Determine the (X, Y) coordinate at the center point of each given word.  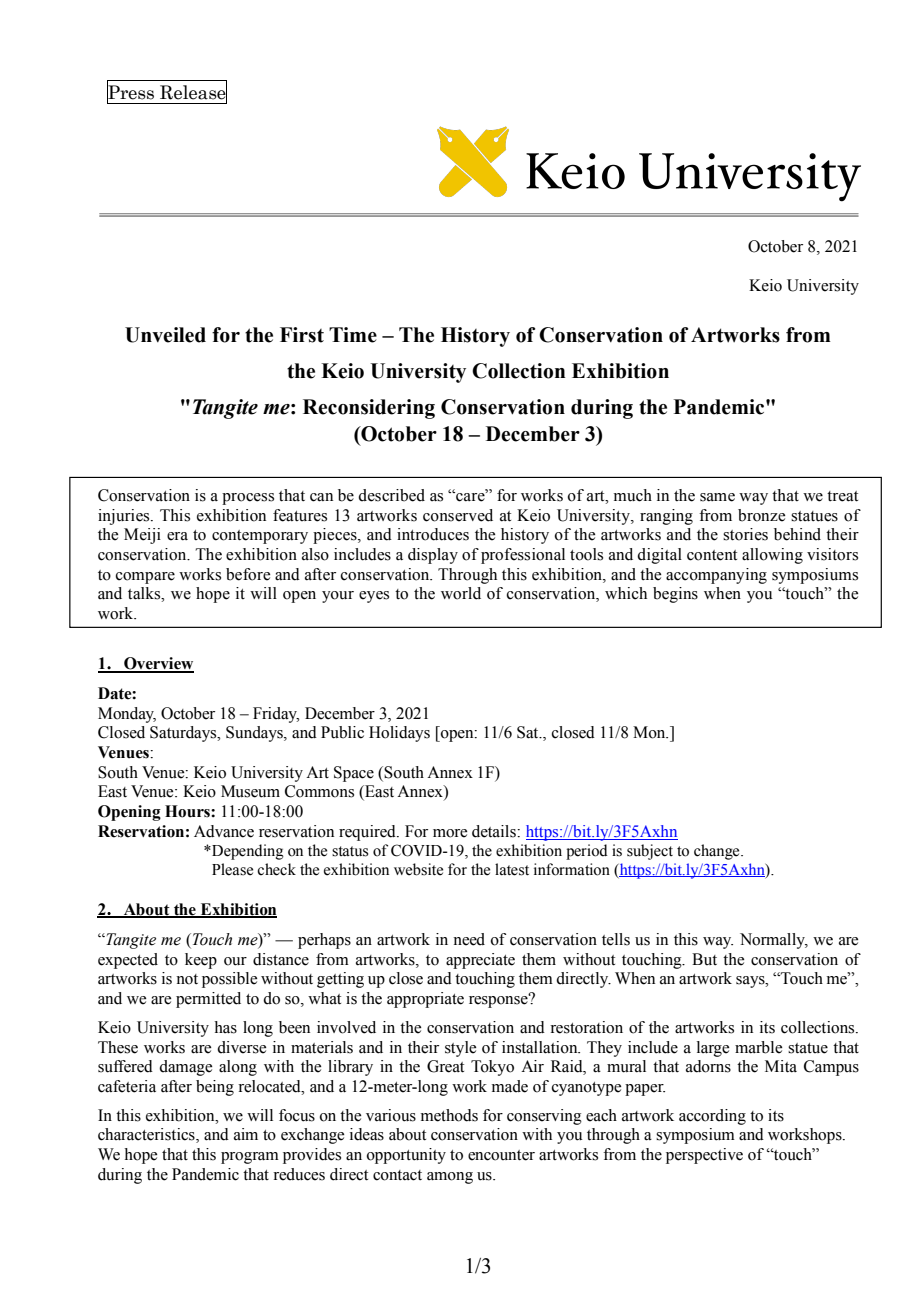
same (717, 497)
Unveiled (165, 335)
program (250, 1158)
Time (353, 335)
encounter (501, 1155)
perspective (704, 1156)
